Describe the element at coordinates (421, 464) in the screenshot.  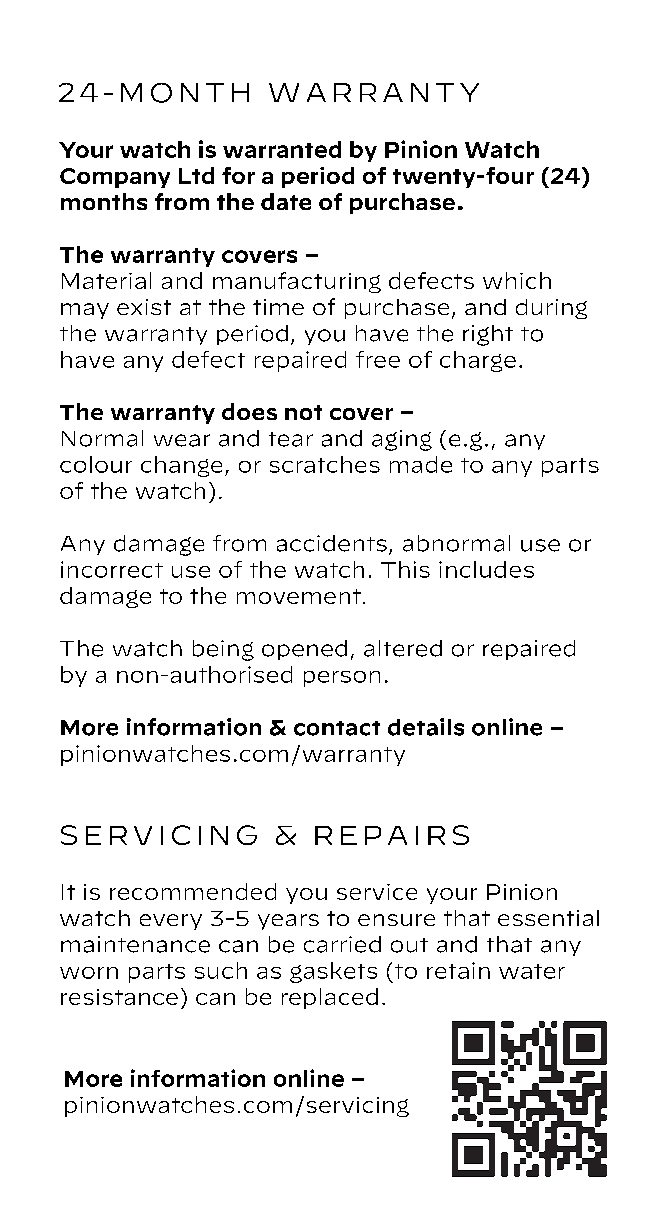
I see `made` at that location.
